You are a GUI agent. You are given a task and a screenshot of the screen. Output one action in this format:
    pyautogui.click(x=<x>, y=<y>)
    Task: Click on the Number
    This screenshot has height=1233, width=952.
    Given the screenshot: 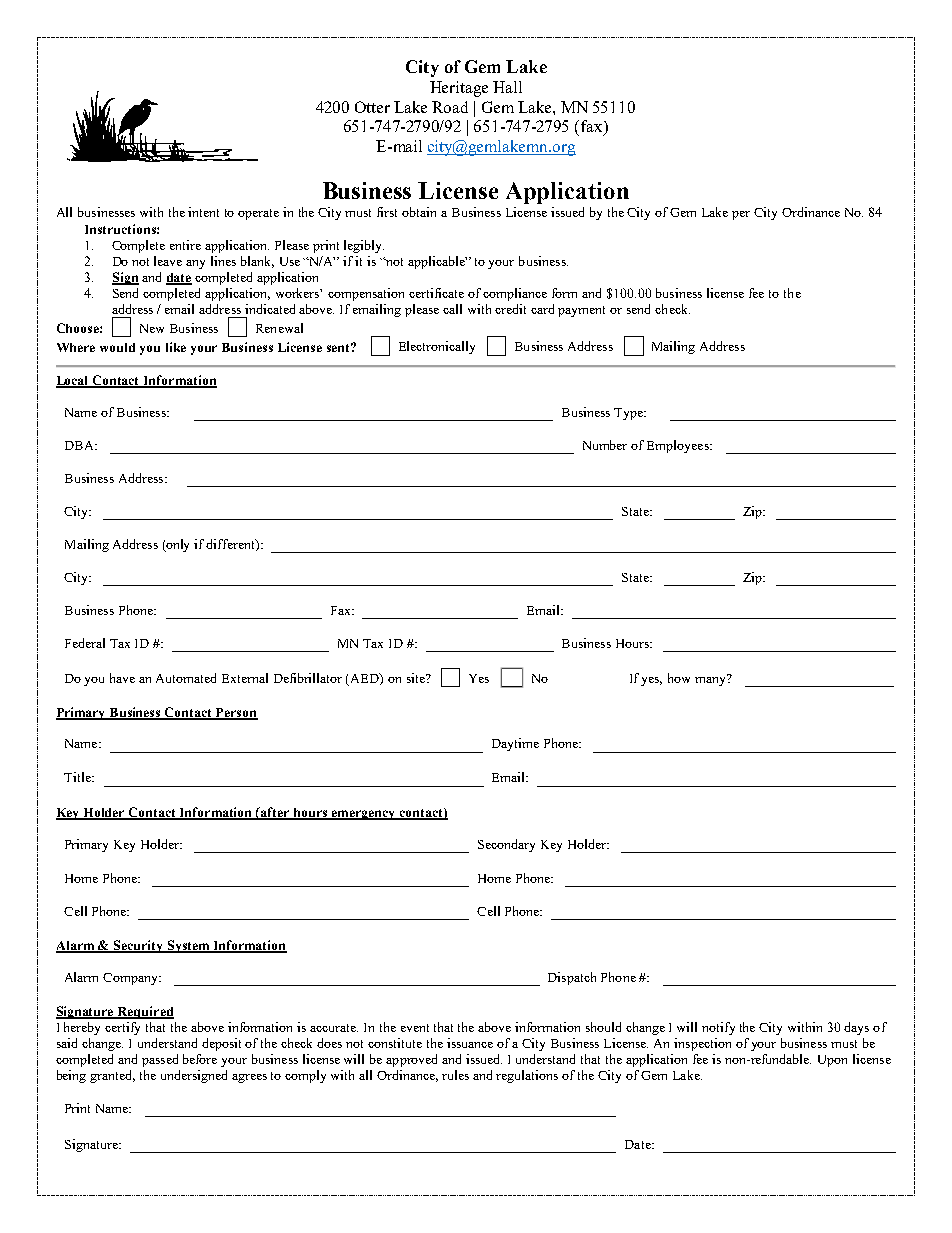 What is the action you would take?
    pyautogui.click(x=605, y=445)
